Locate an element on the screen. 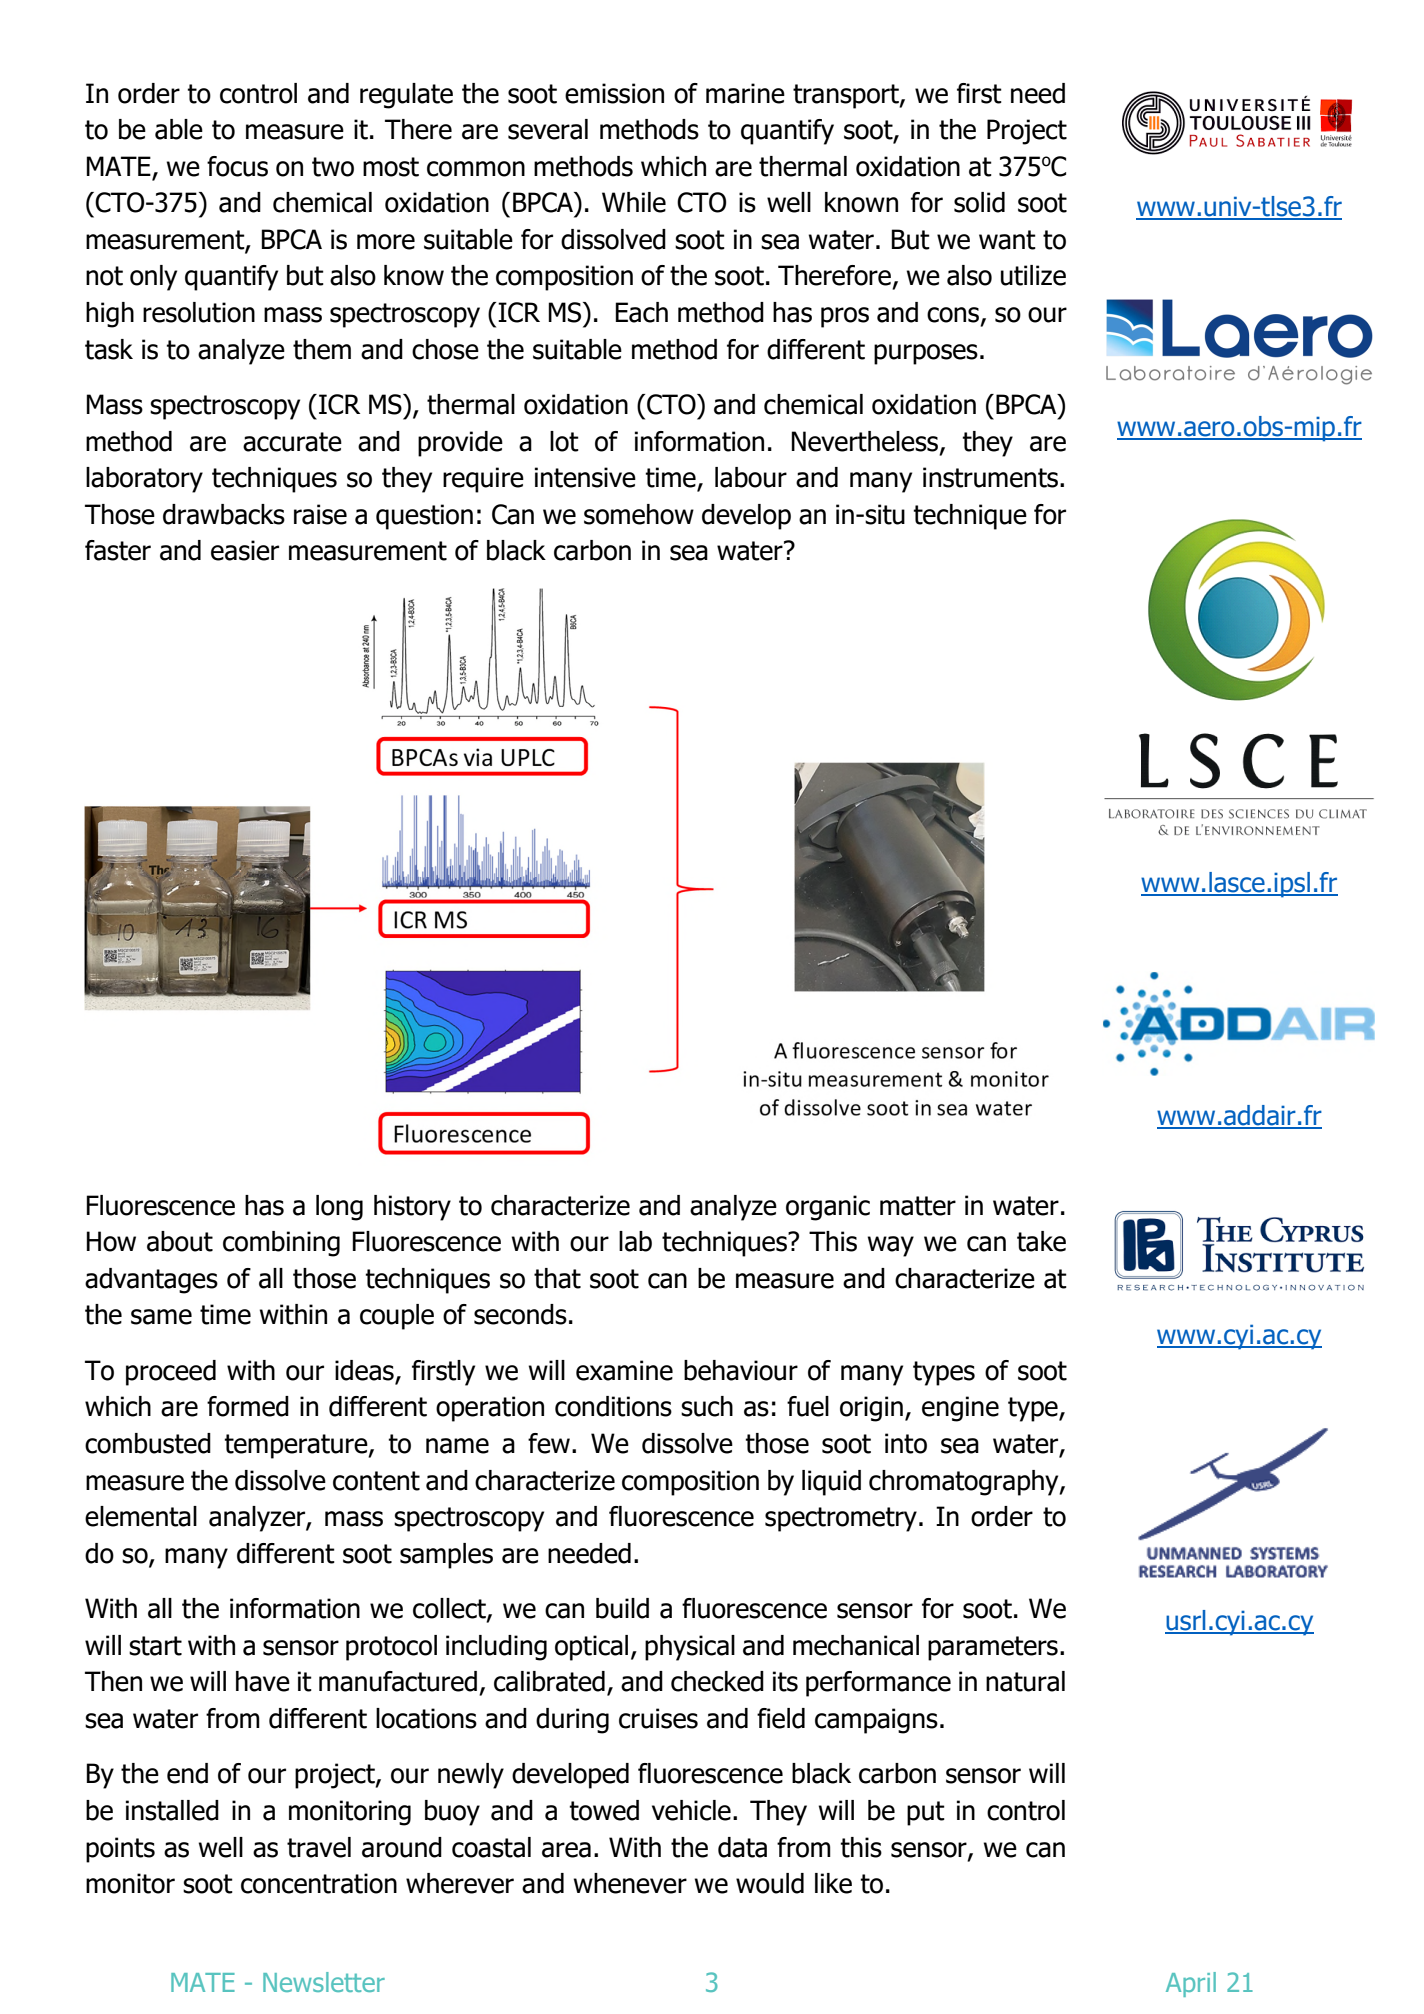 This screenshot has height=2014, width=1424. While is located at coordinates (634, 202).
